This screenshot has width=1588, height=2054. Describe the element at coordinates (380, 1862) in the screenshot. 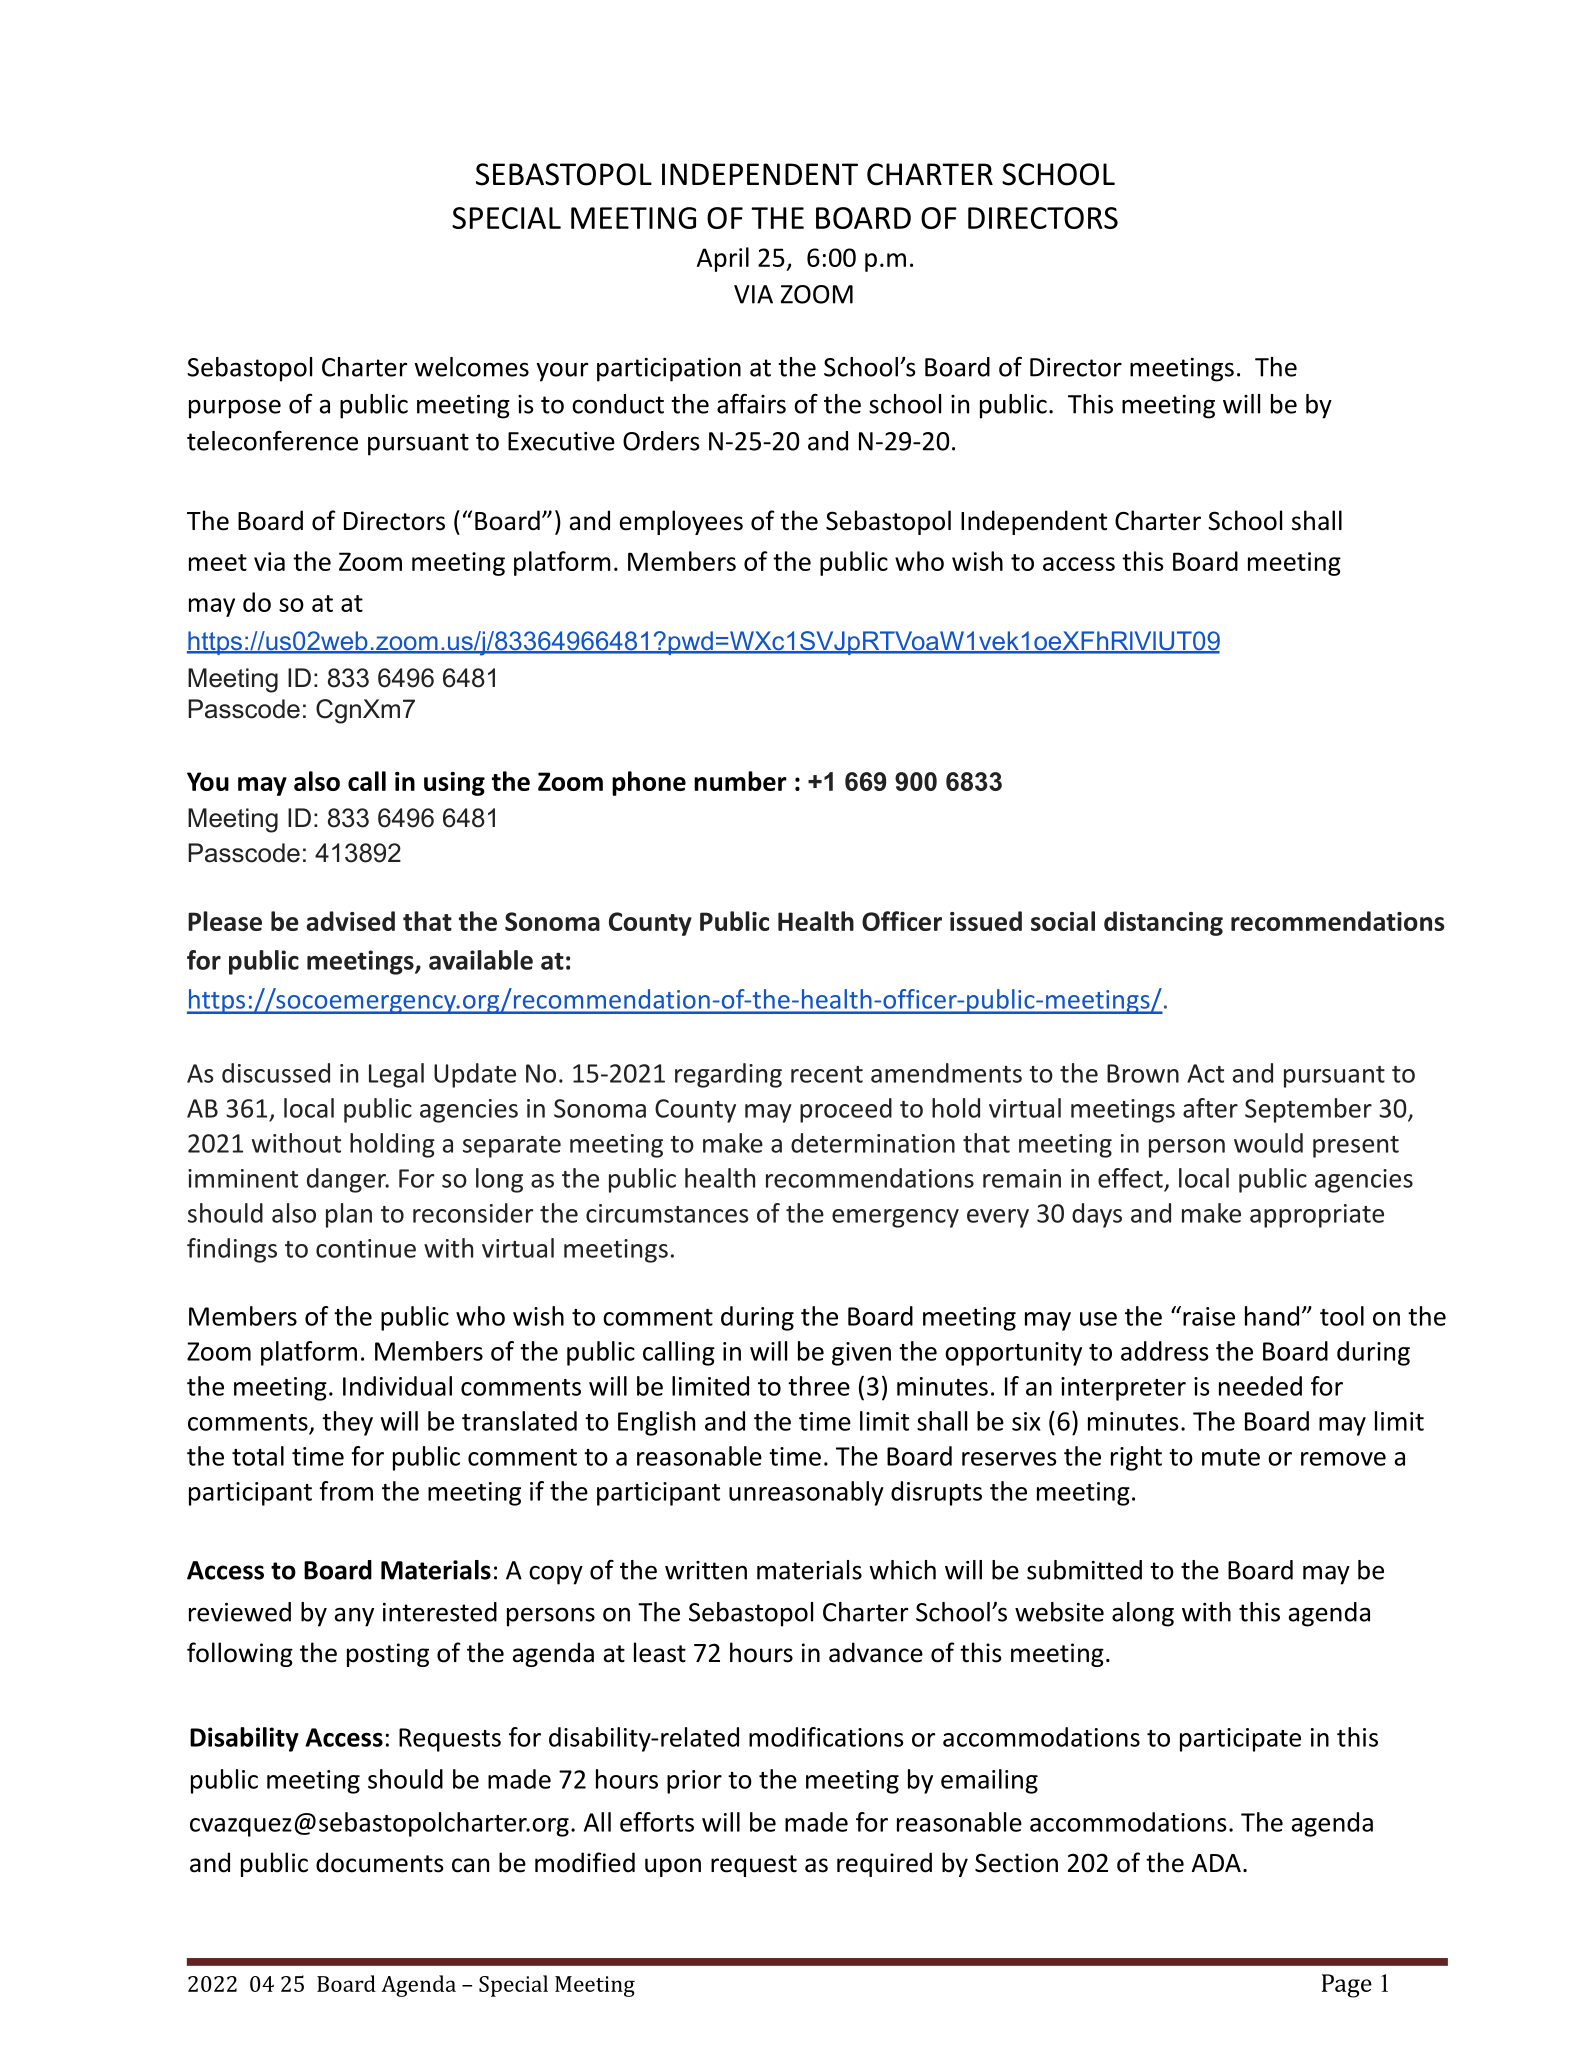

I see `documents` at that location.
